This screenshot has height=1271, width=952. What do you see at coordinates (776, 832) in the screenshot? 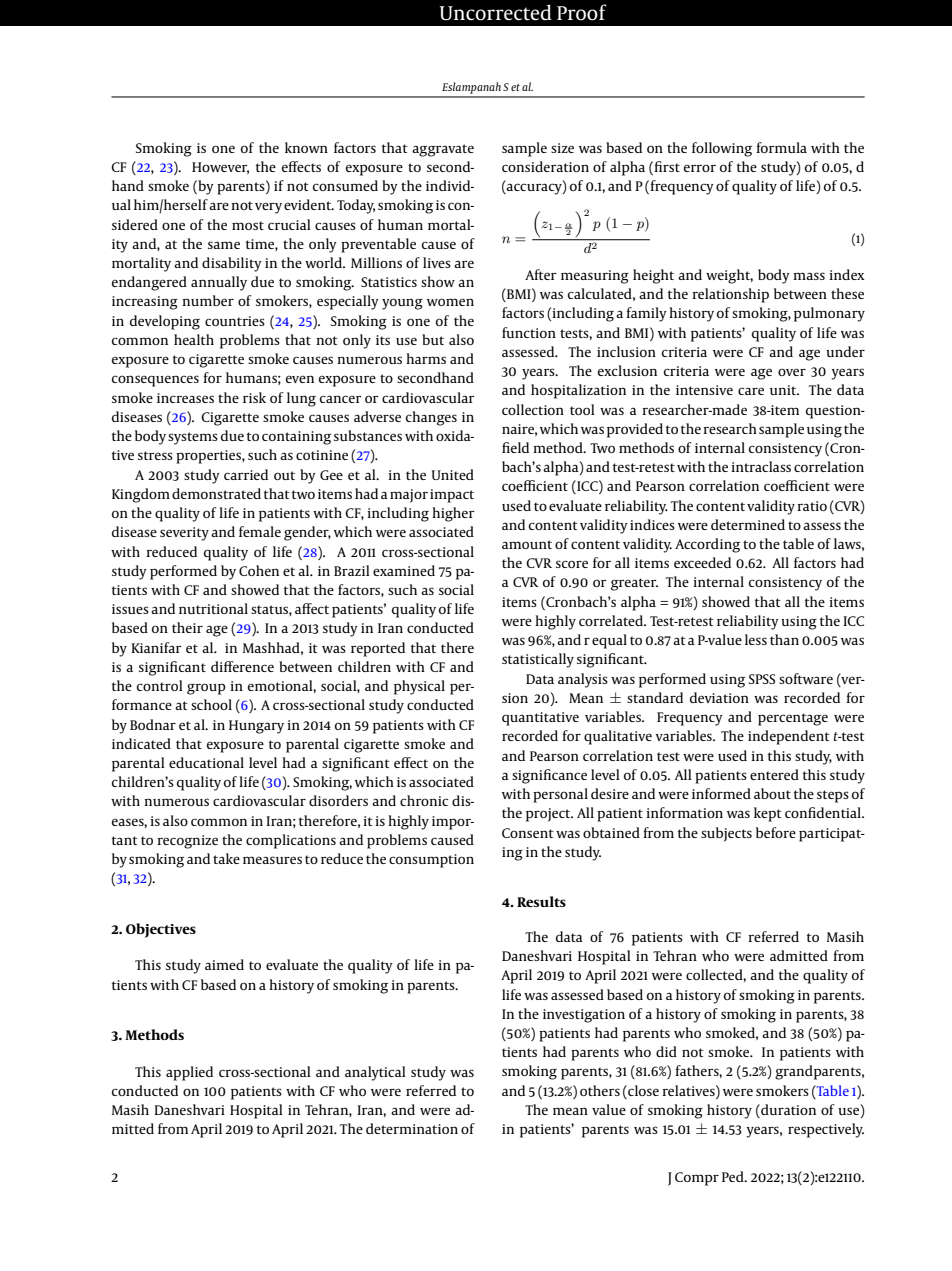
I see `before` at bounding box center [776, 832].
